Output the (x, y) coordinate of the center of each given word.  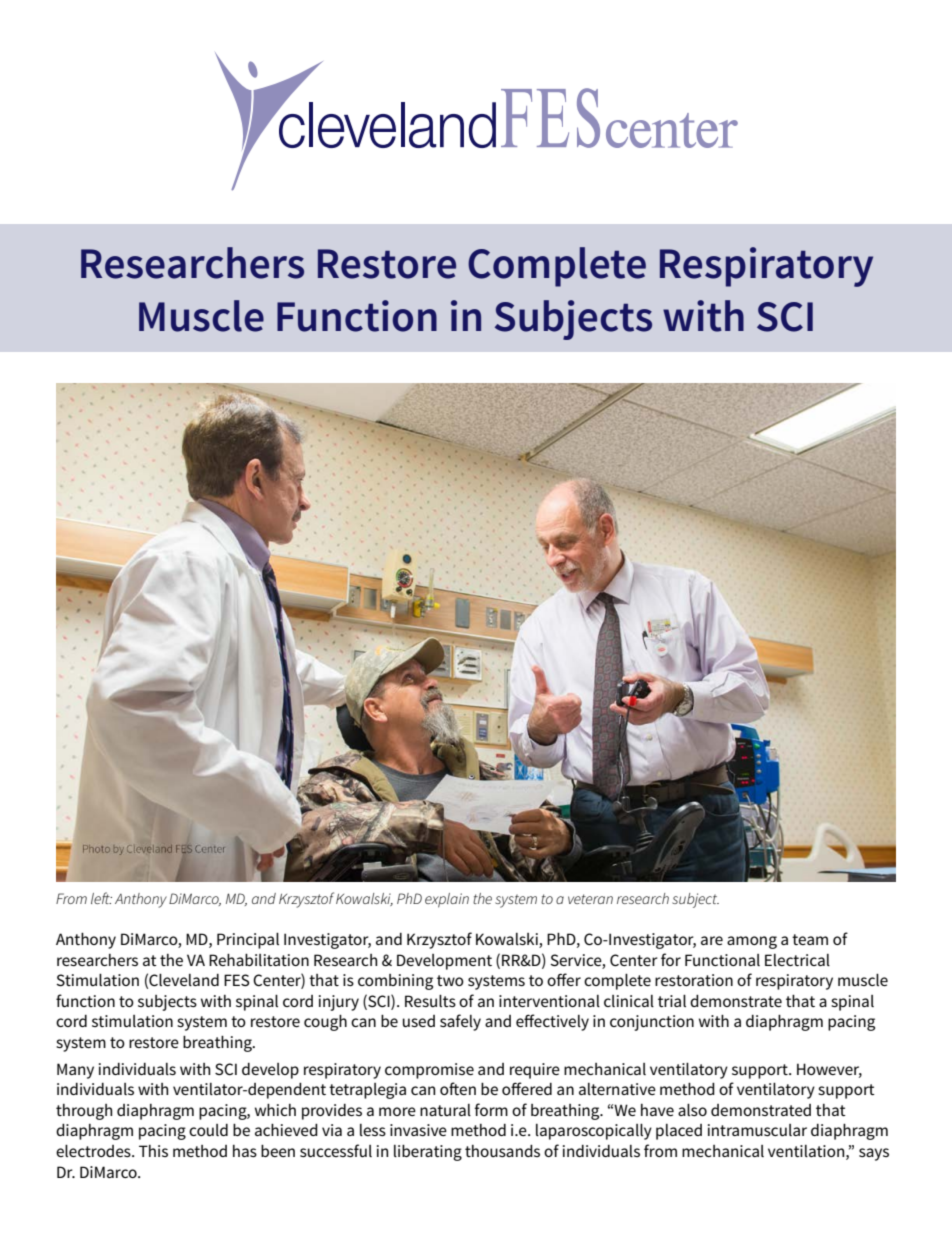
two (450, 980)
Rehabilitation (259, 960)
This (153, 1151)
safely (460, 1022)
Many (75, 1071)
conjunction (652, 1023)
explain (447, 900)
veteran (590, 899)
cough (325, 1023)
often (458, 1088)
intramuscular (757, 1130)
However (829, 1070)
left (101, 898)
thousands (502, 1151)
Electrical (797, 960)
